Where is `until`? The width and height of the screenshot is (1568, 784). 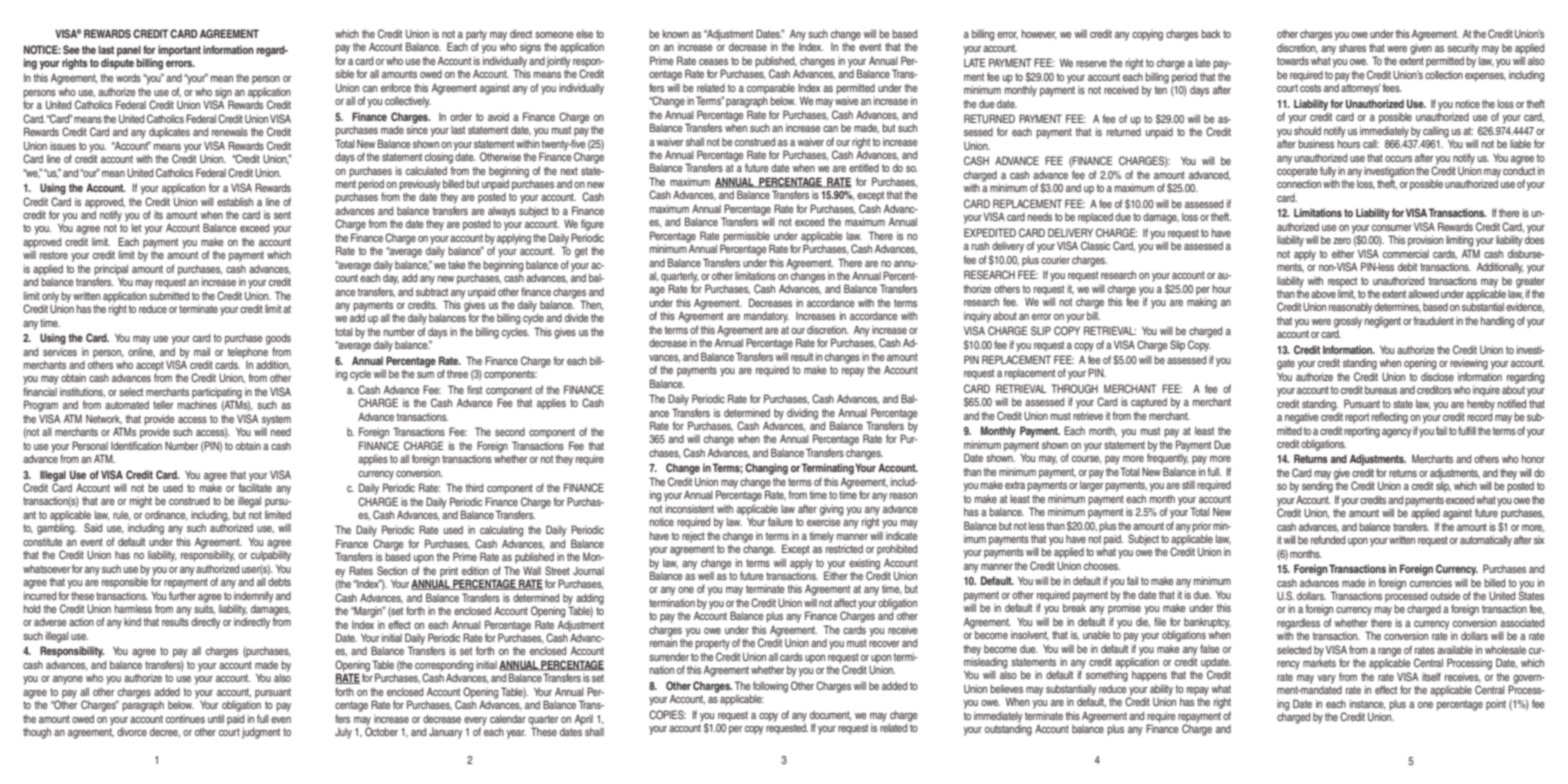
until is located at coordinates (216, 719).
